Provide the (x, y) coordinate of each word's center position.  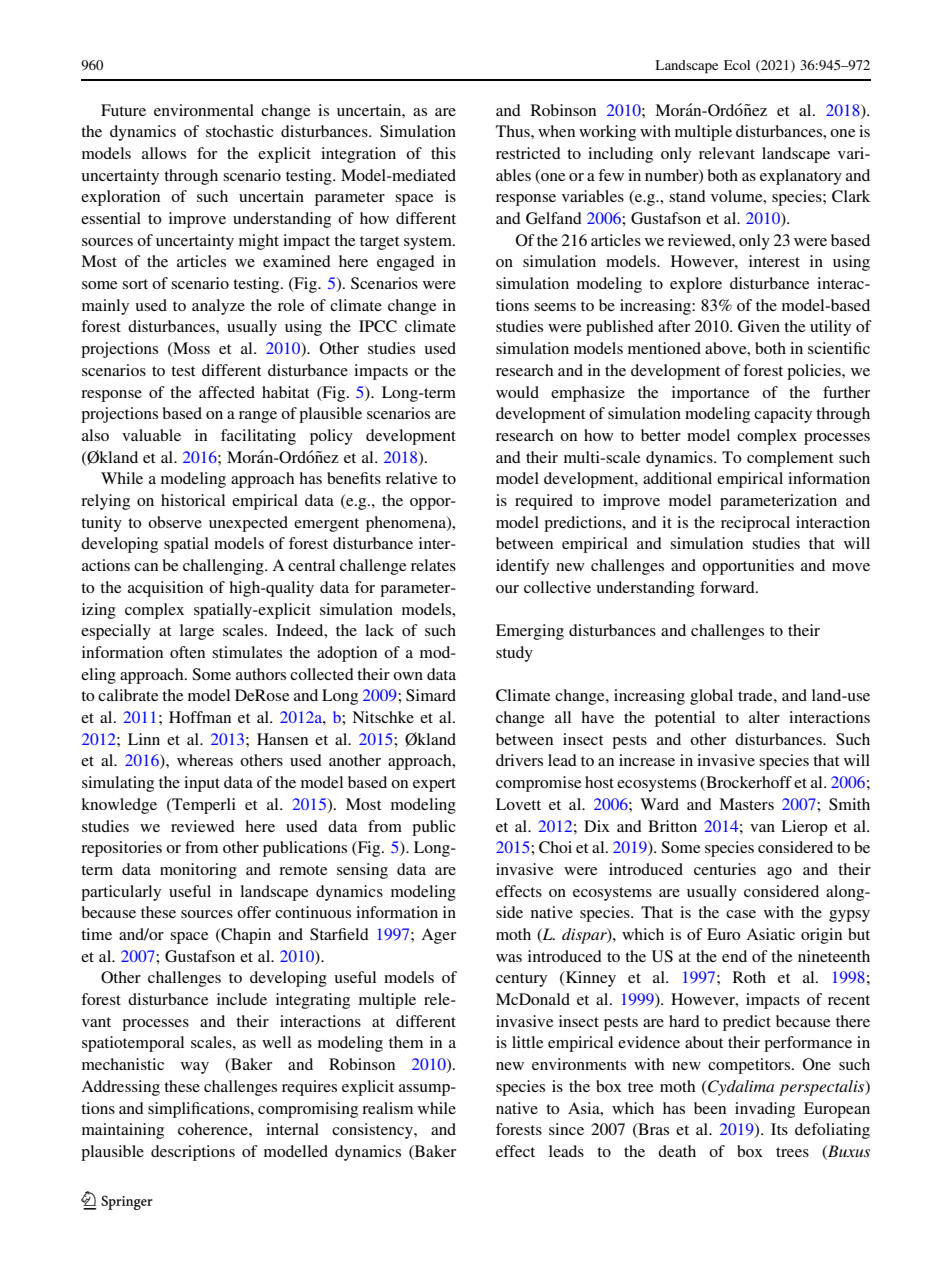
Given (759, 326)
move (851, 567)
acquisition (165, 589)
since (566, 1129)
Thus (514, 131)
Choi (555, 847)
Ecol (737, 65)
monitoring (198, 871)
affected (227, 392)
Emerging (530, 632)
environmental (204, 110)
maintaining (123, 1131)
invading (765, 1110)
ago (779, 873)
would (517, 392)
